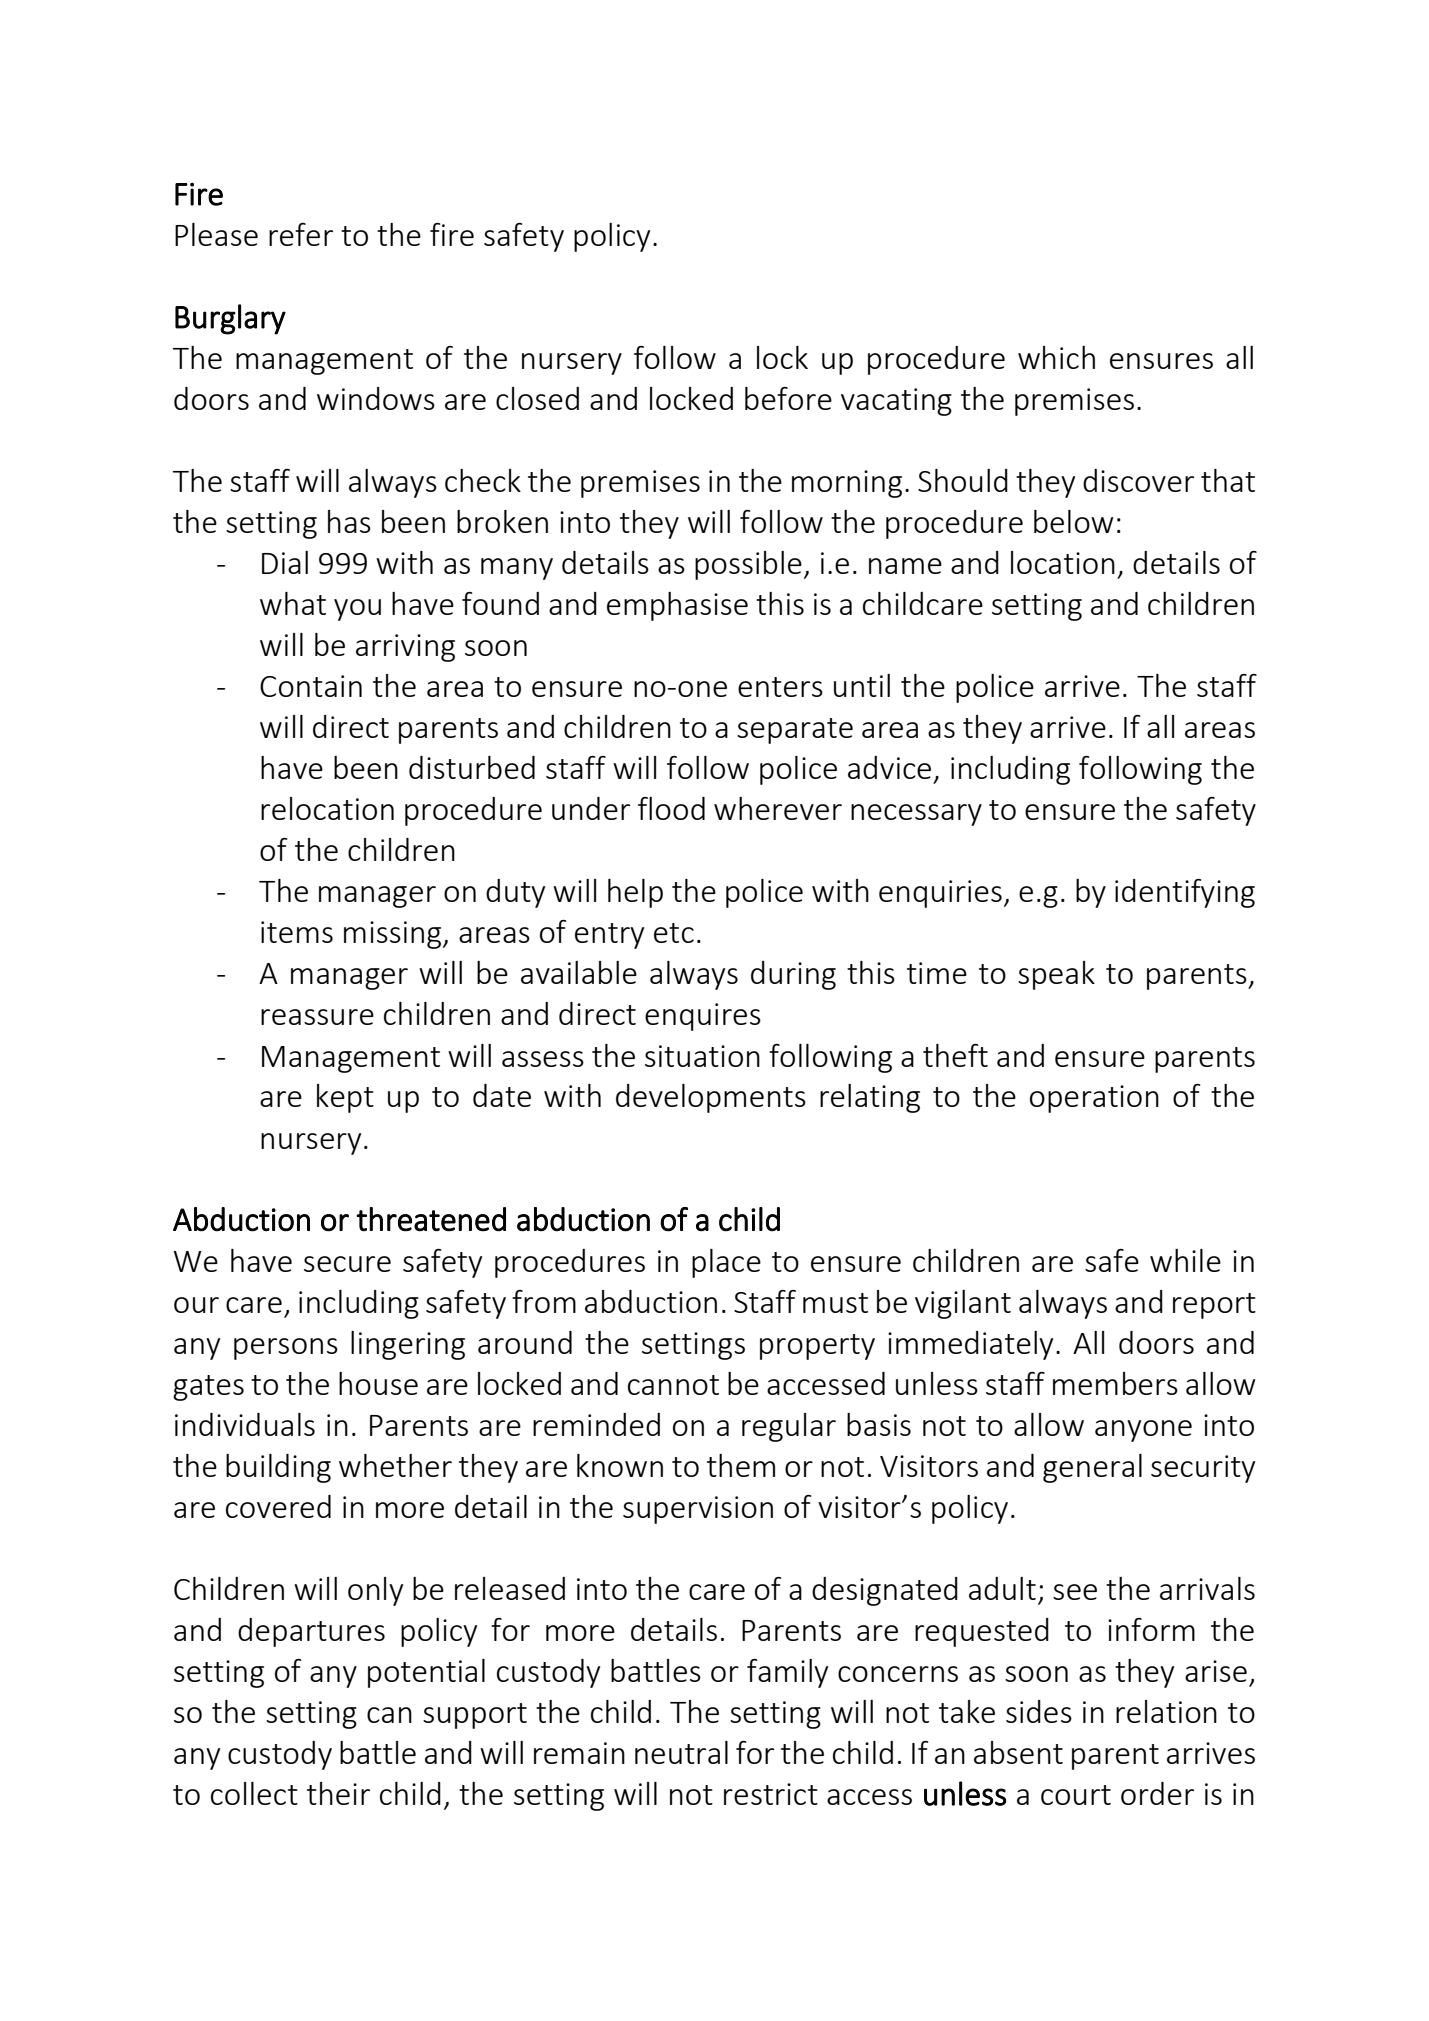 Image resolution: width=1429 pixels, height=2021 pixels. What do you see at coordinates (673, 1385) in the image?
I see `cannot` at bounding box center [673, 1385].
